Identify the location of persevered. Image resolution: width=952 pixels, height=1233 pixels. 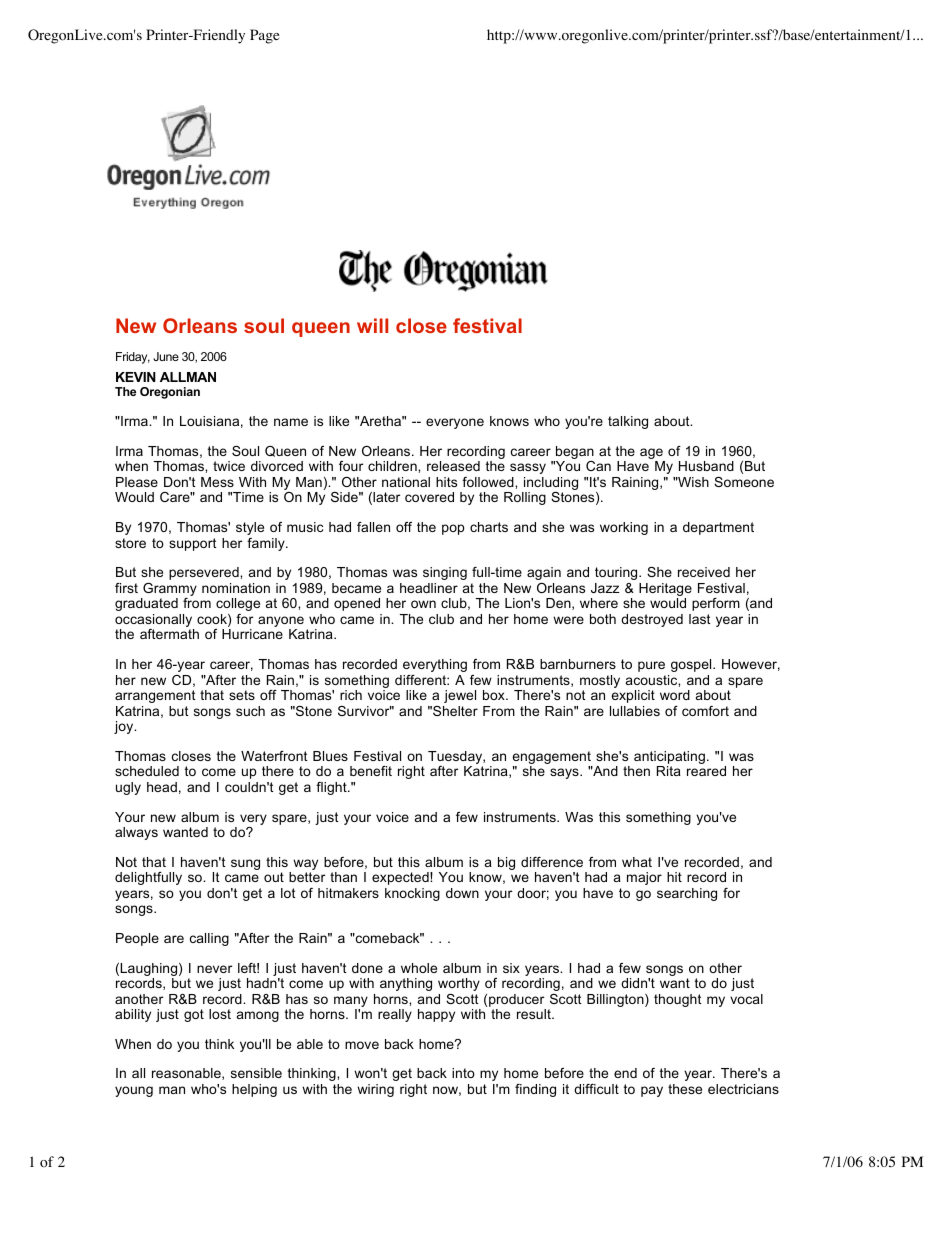
(205, 573).
